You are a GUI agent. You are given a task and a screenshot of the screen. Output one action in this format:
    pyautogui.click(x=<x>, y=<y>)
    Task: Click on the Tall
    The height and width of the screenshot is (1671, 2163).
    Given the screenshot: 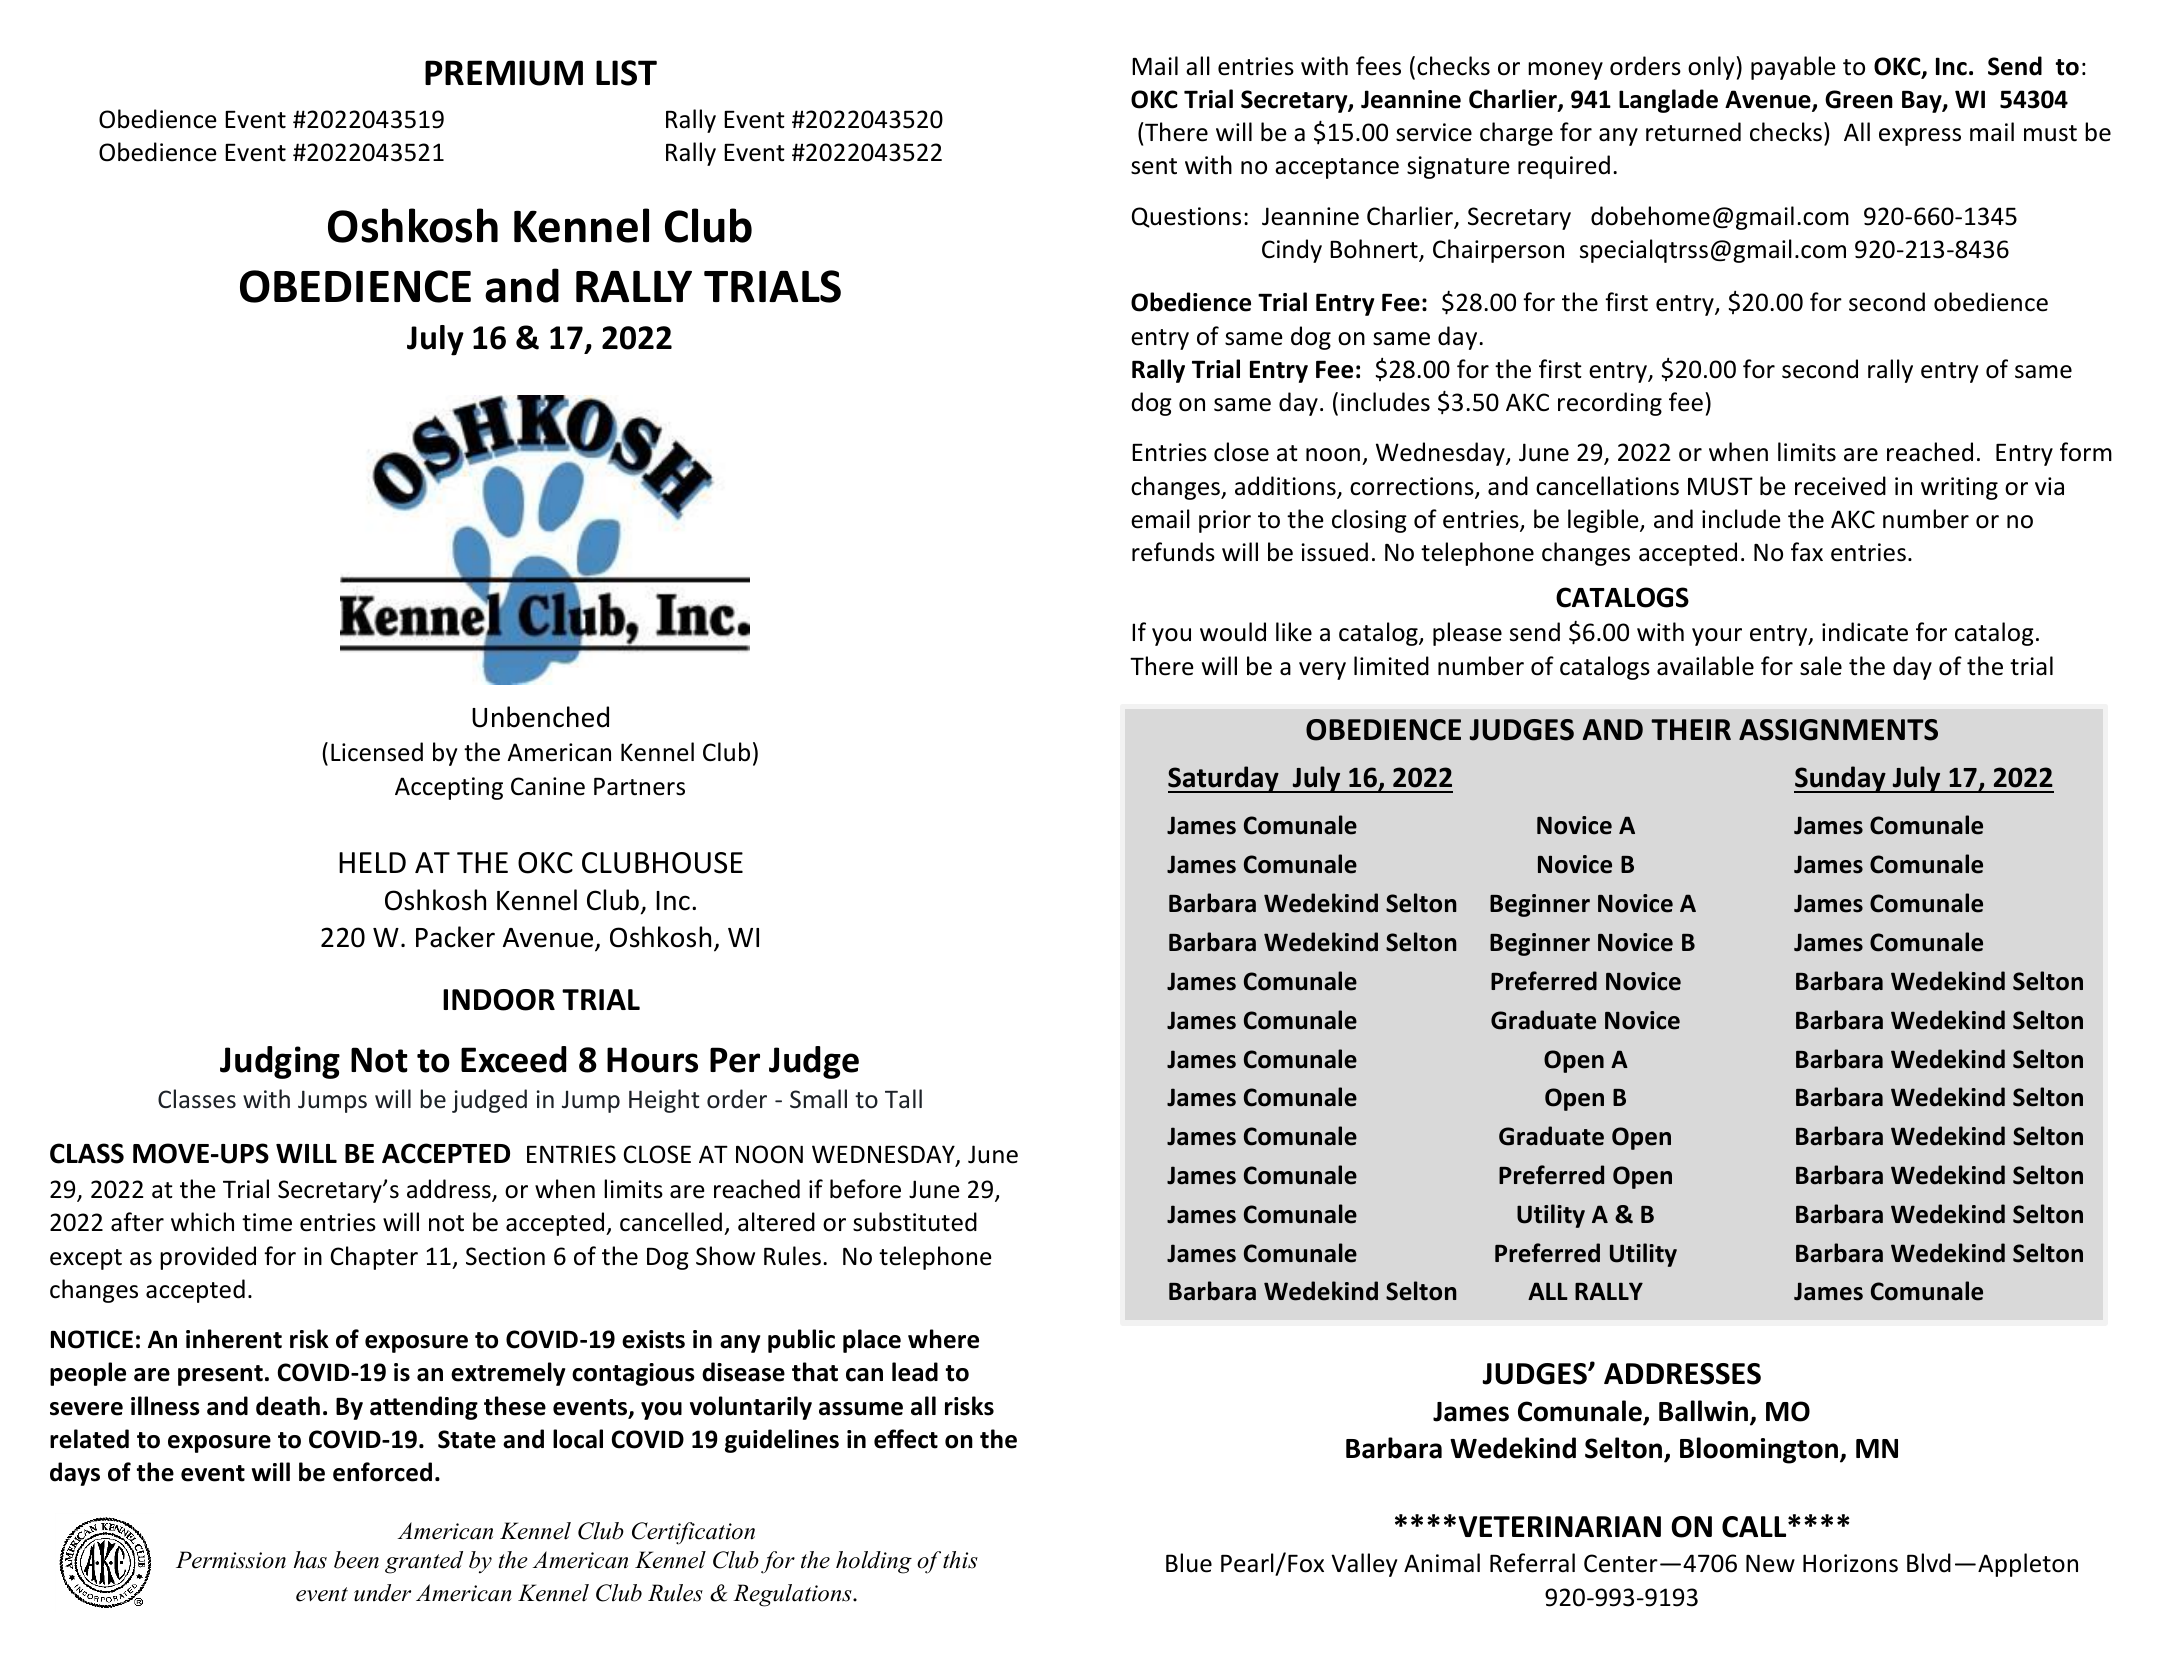 What is the action you would take?
    pyautogui.click(x=903, y=1099)
